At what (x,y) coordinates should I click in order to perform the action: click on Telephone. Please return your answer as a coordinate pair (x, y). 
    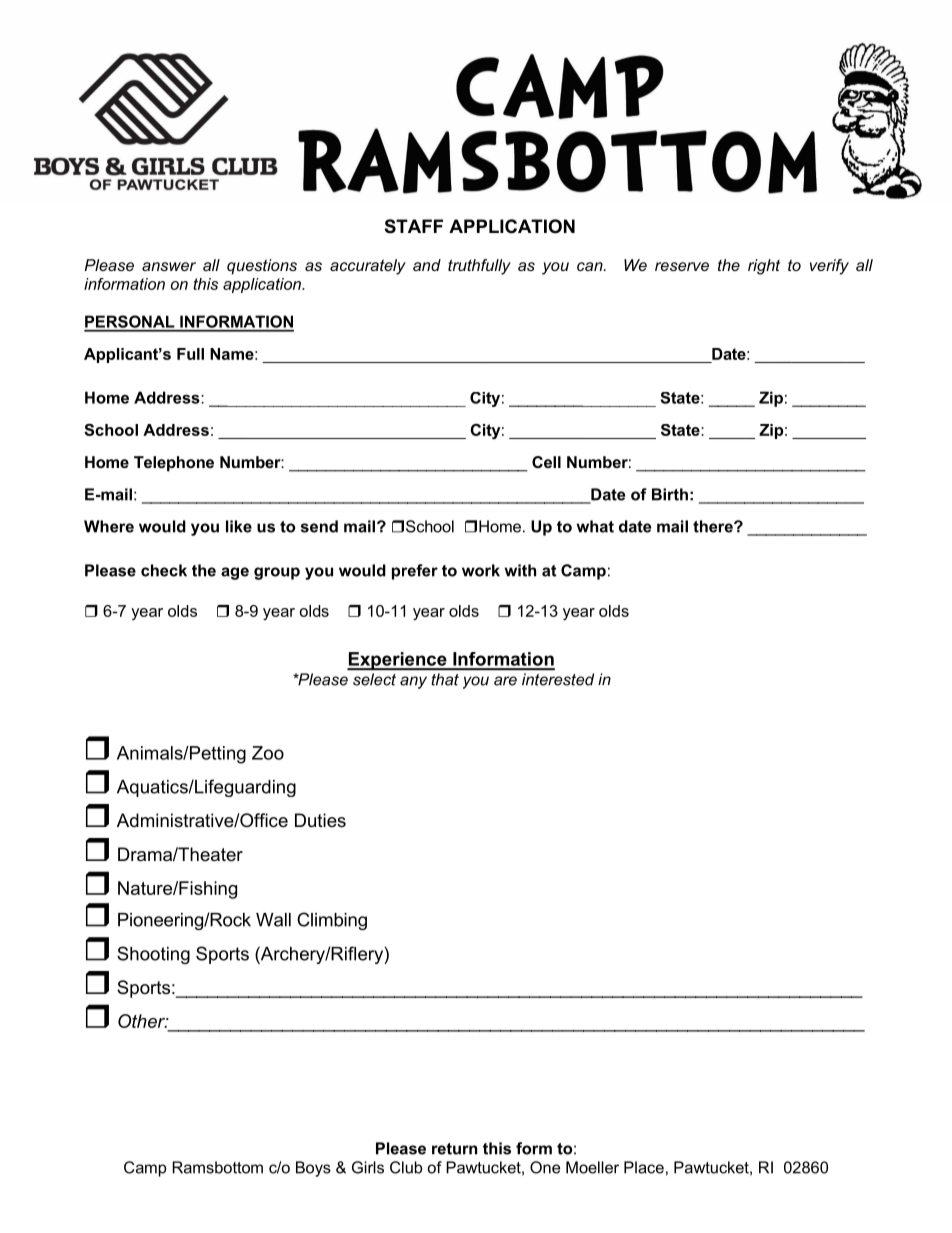
    Looking at the image, I should click on (174, 464).
